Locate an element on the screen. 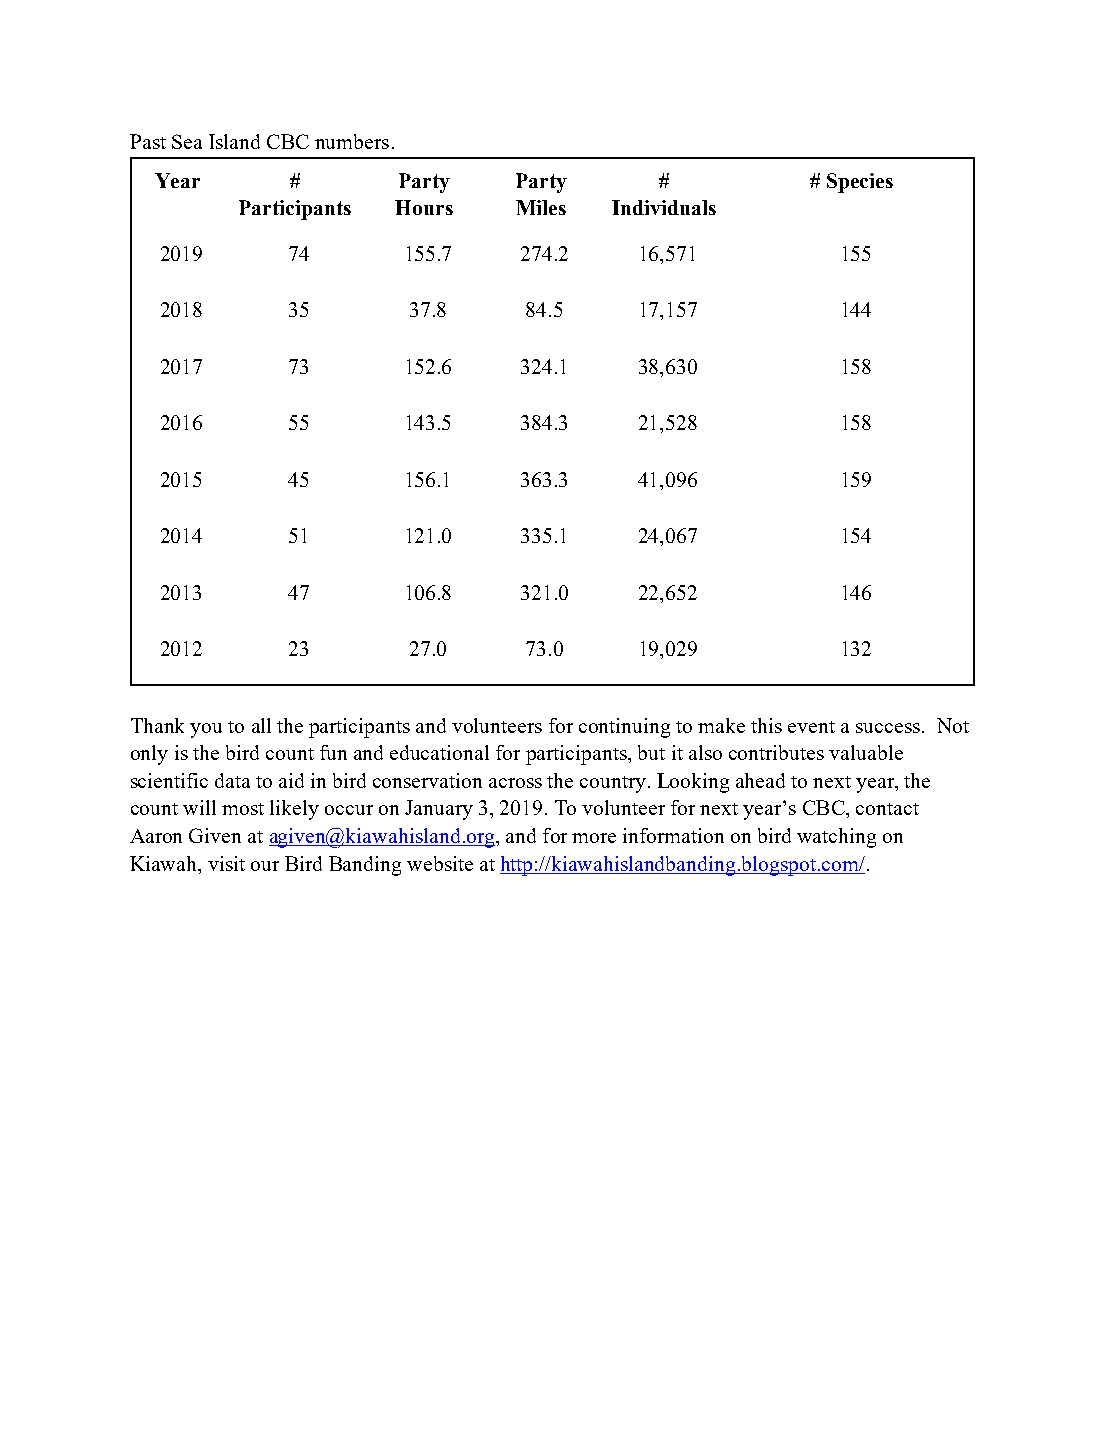 The width and height of the screenshot is (1104, 1429). Sea is located at coordinates (187, 141).
